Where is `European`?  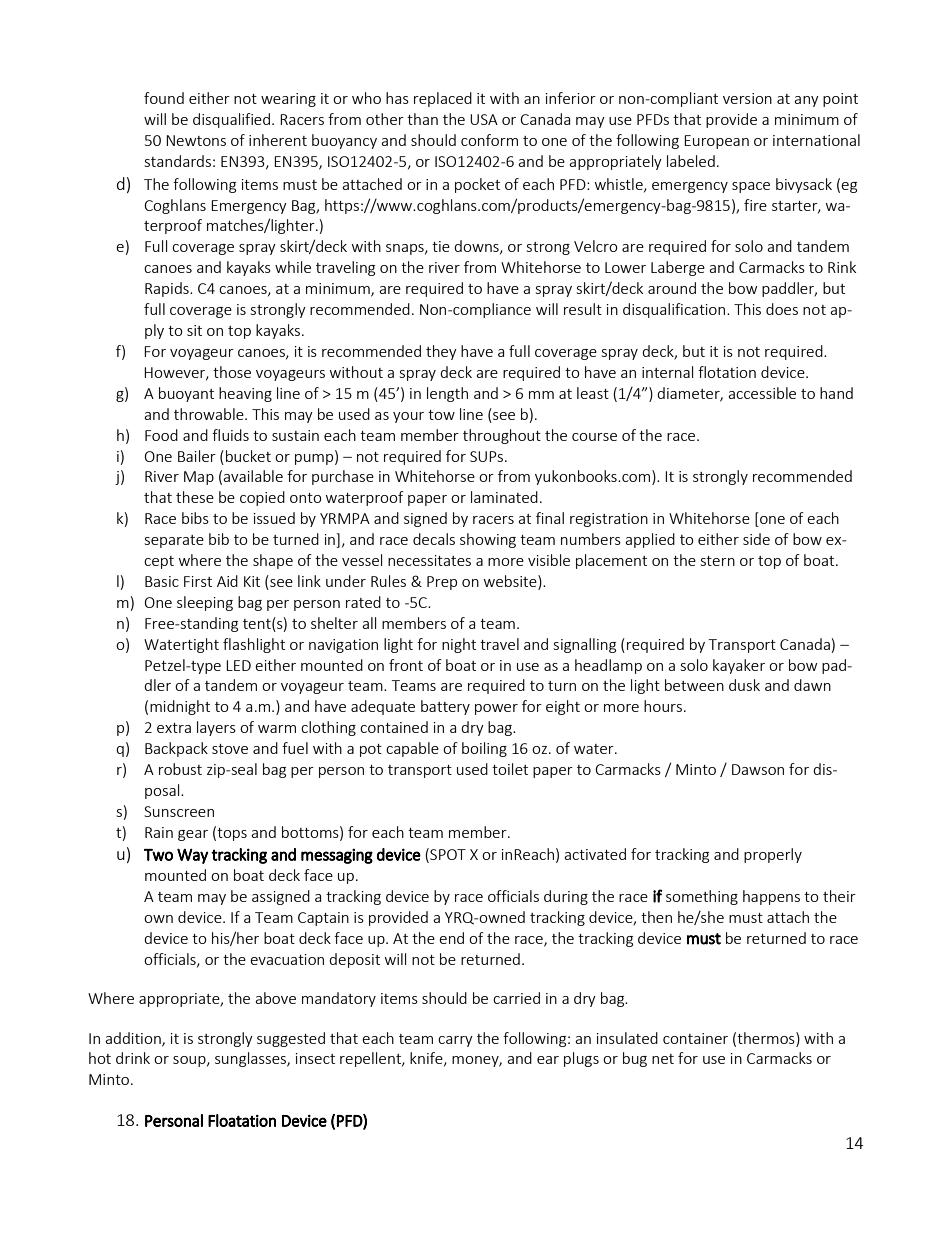
European is located at coordinates (716, 142).
